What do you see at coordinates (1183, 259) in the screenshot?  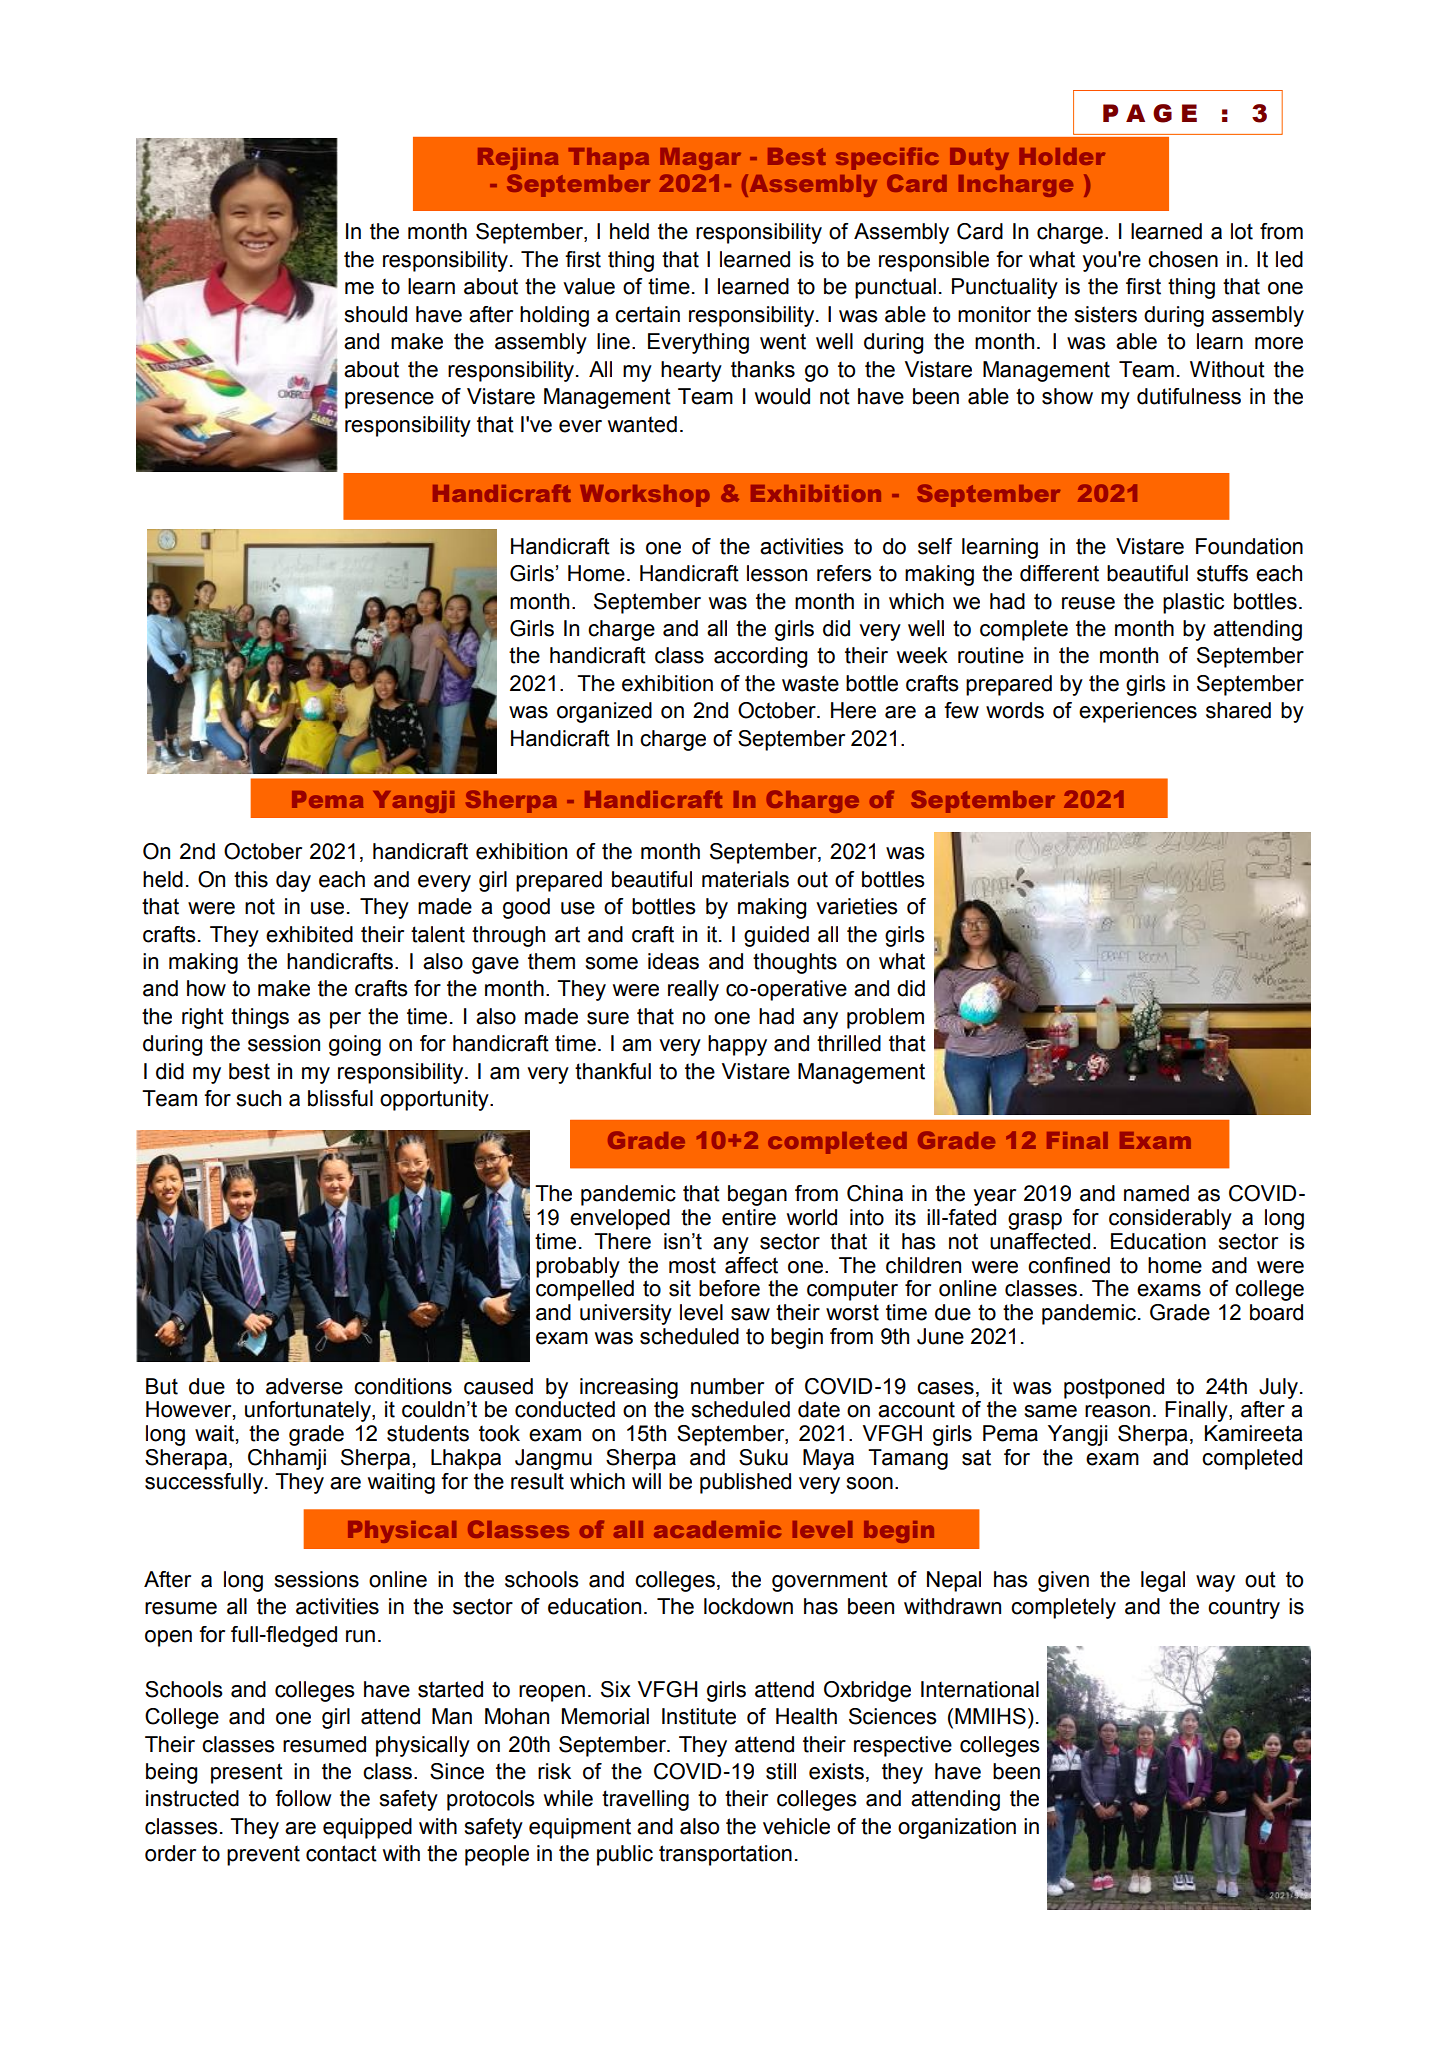 I see `chosen` at bounding box center [1183, 259].
